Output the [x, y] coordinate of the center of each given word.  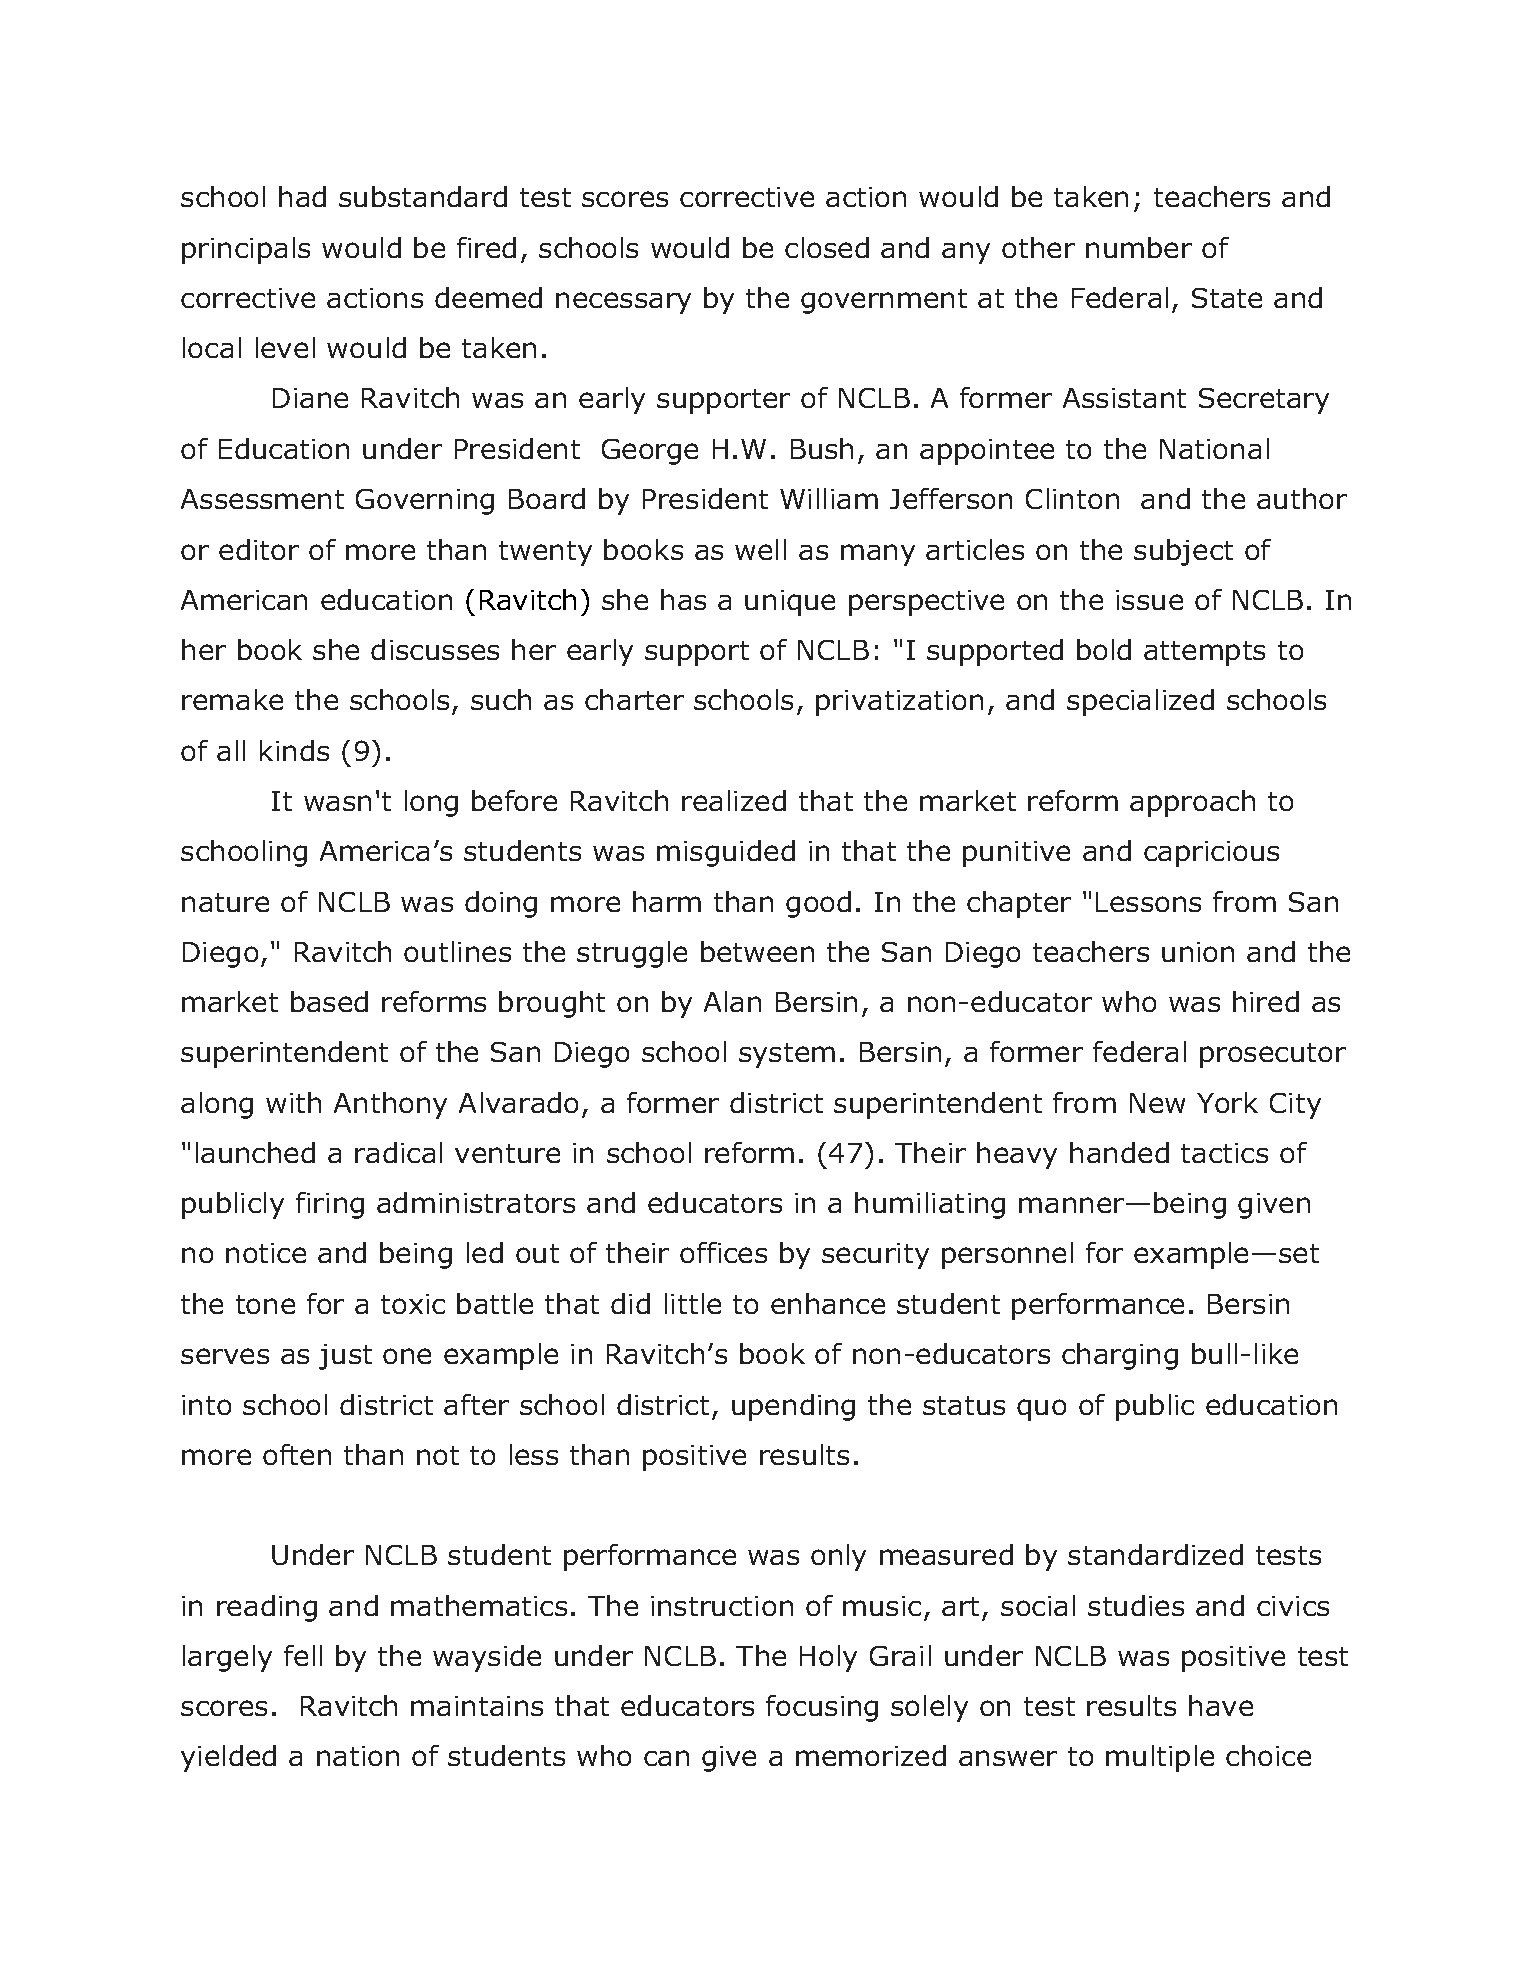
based [329, 1001]
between [757, 951]
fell [303, 1655]
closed [827, 247]
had [302, 196]
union [1198, 952]
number [1139, 247]
